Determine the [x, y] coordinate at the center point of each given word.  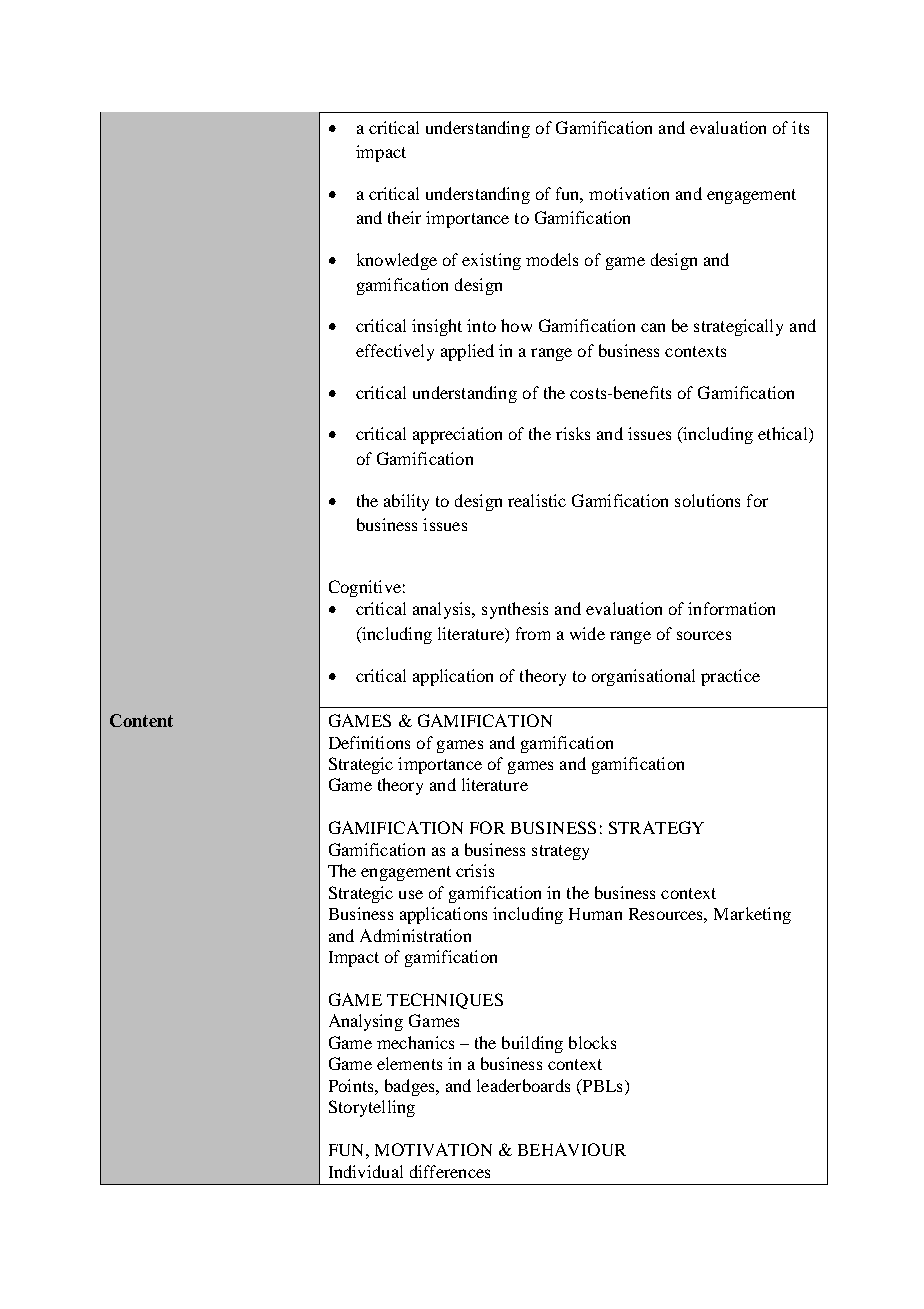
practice [730, 677]
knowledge [397, 261]
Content [141, 720]
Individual [366, 1171]
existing [491, 261]
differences [450, 1171]
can [653, 327]
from [533, 633]
